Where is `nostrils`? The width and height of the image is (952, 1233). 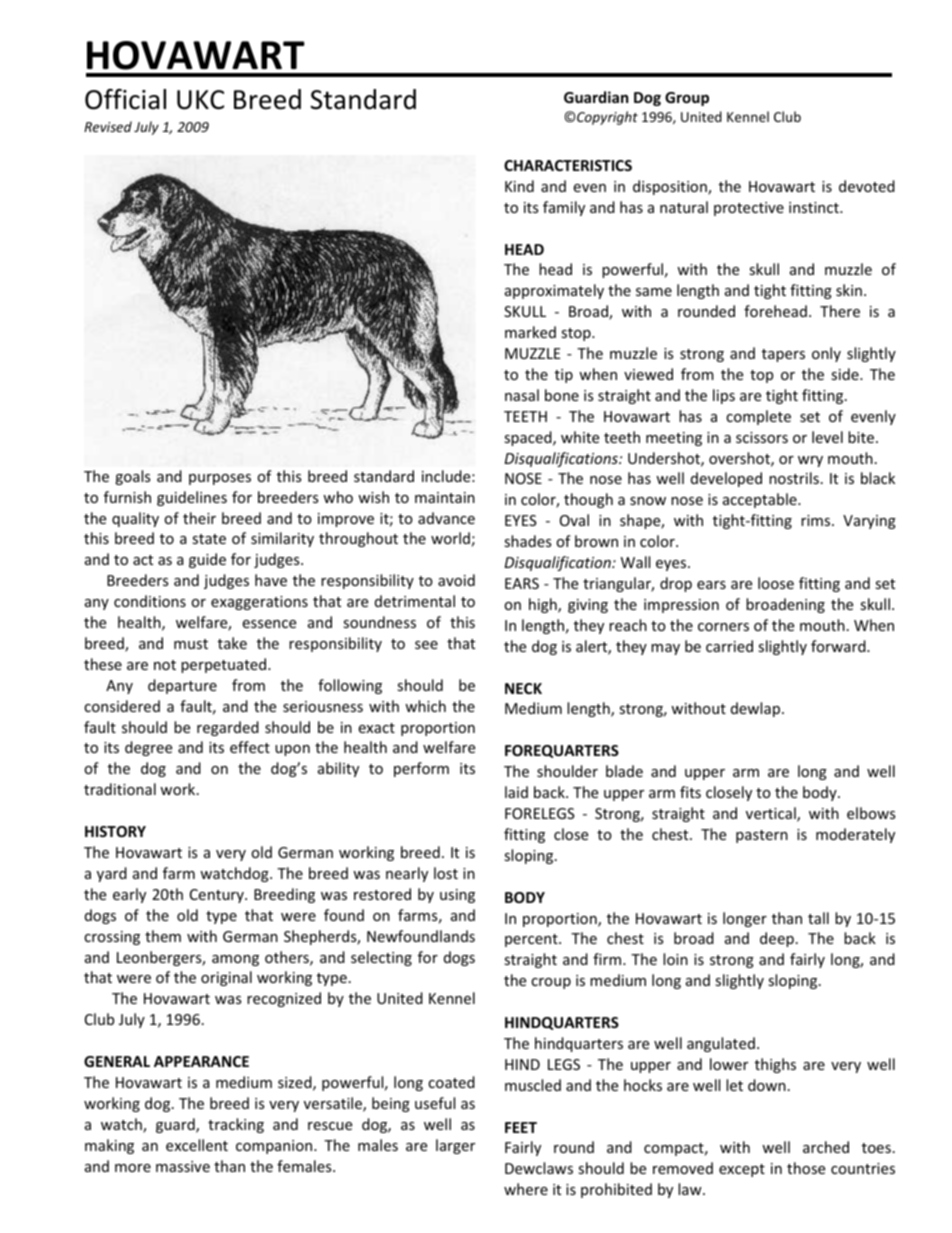
nostrils is located at coordinates (794, 478).
